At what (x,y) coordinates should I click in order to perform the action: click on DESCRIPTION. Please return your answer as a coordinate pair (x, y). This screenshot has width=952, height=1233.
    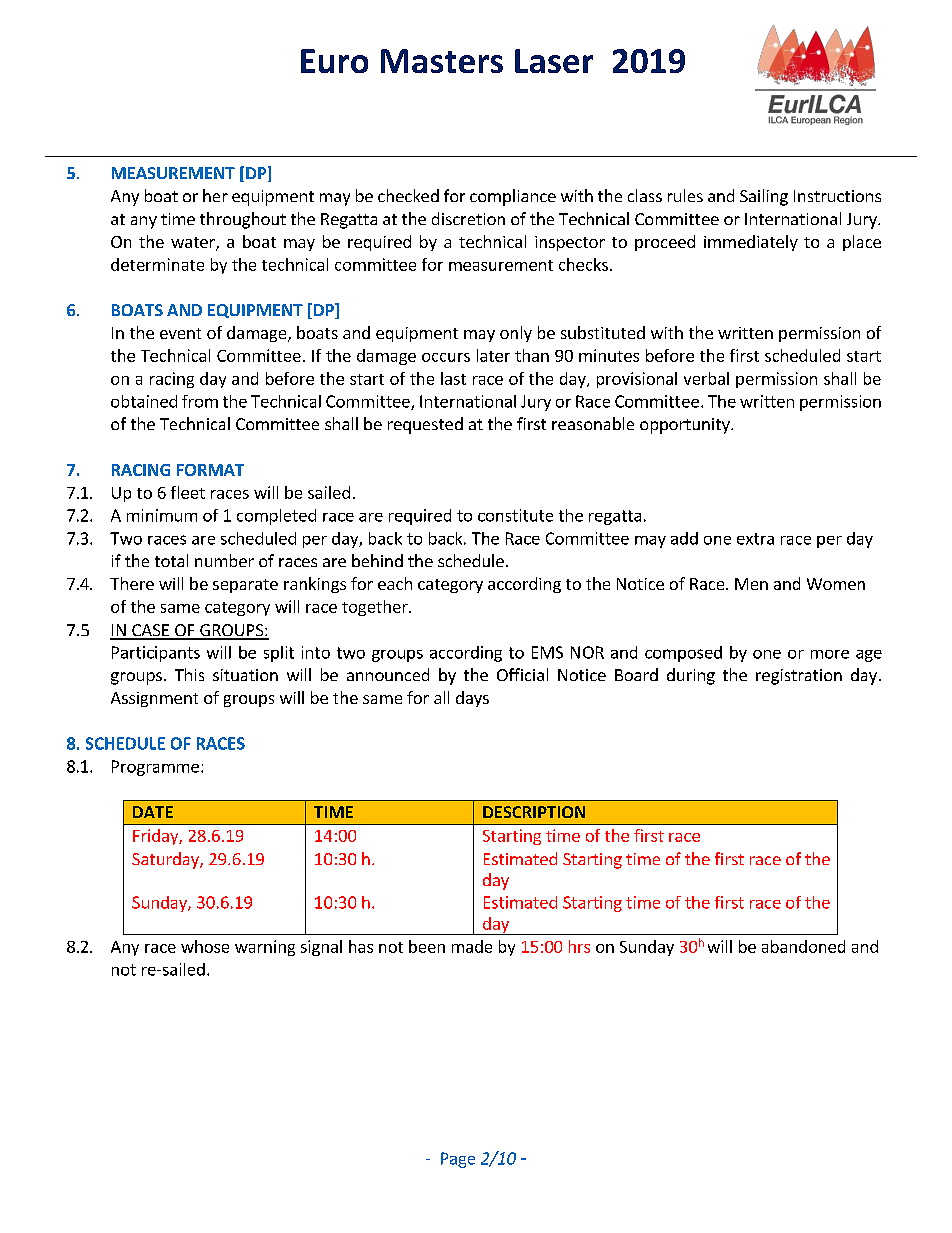
    Looking at the image, I should click on (534, 812).
